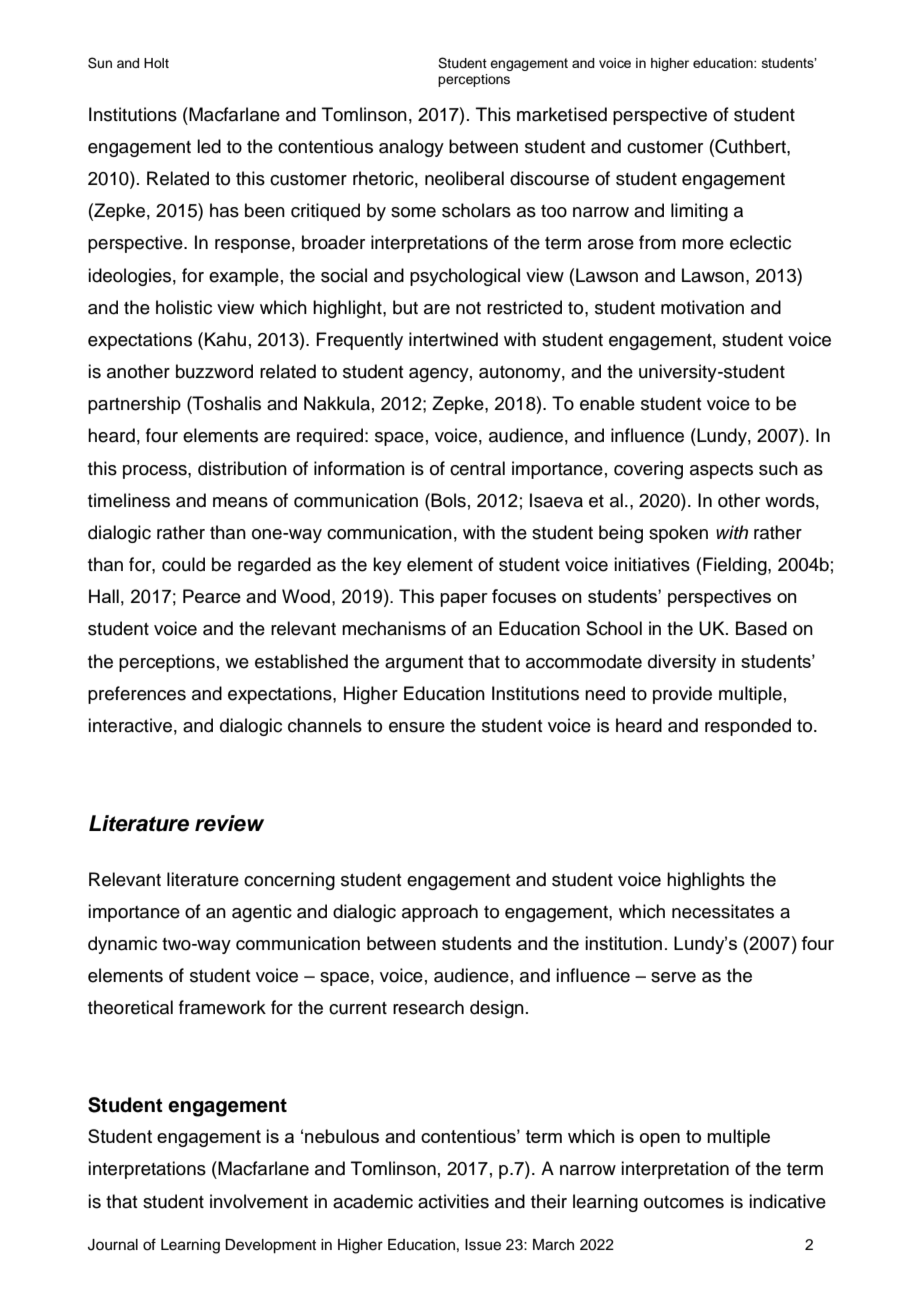 This screenshot has height=1308, width=924. What do you see at coordinates (137, 695) in the screenshot?
I see `preferences` at bounding box center [137, 695].
